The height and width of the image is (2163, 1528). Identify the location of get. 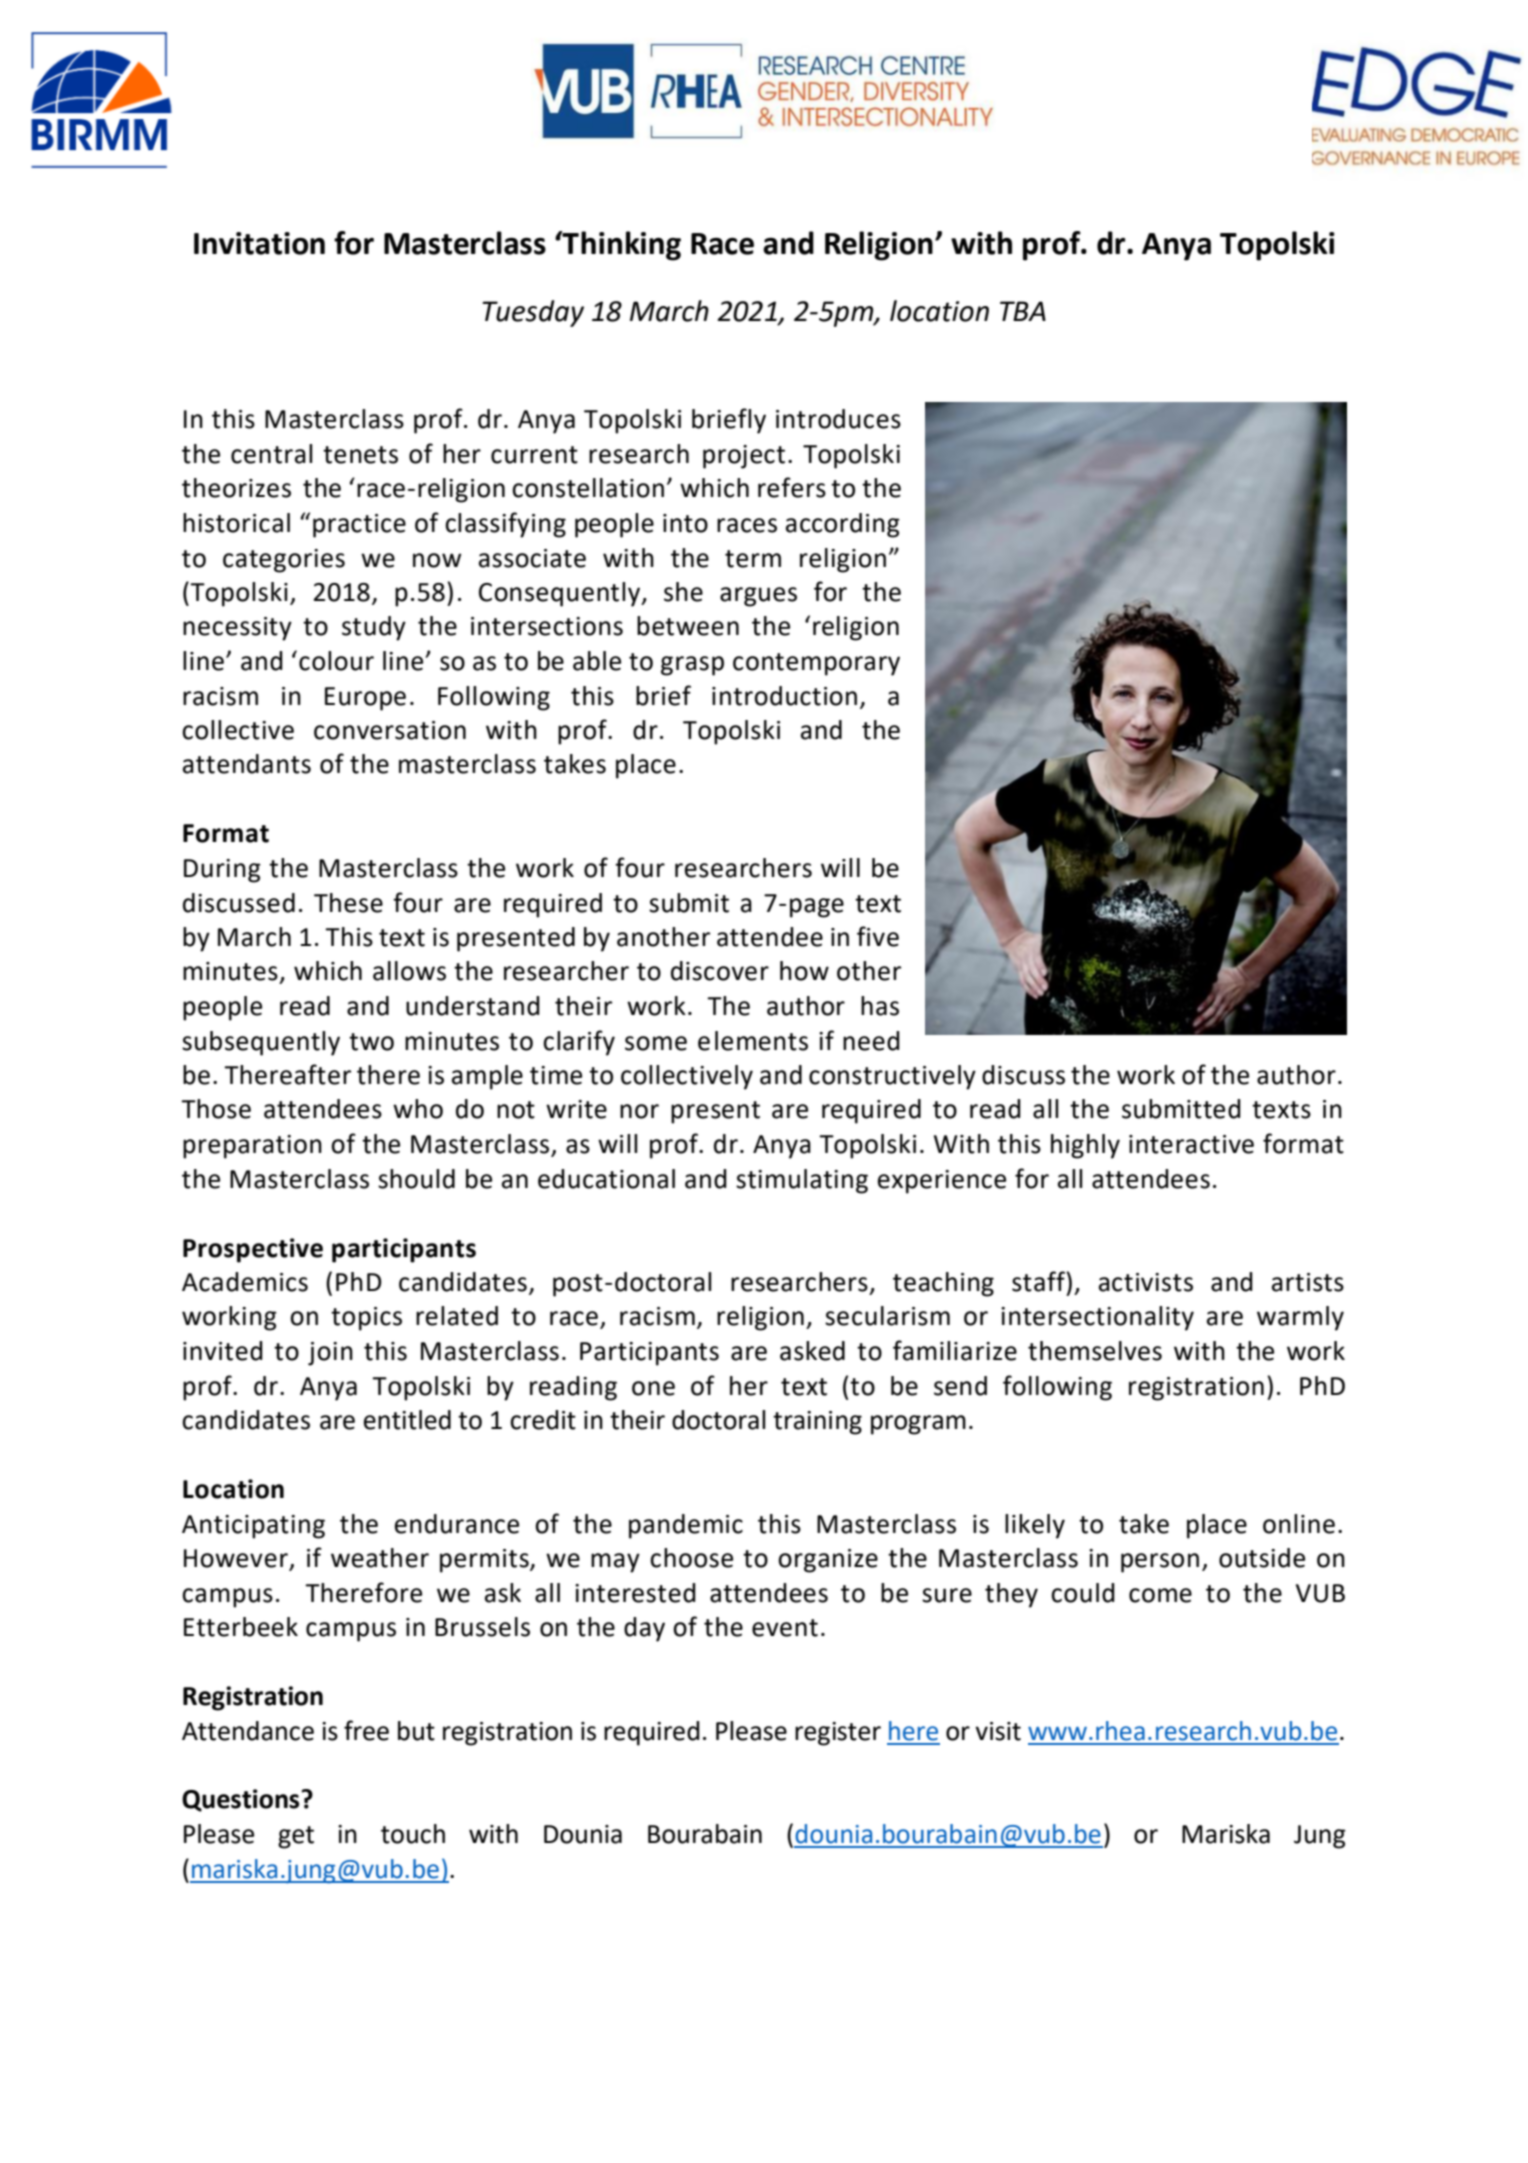
(296, 1837).
